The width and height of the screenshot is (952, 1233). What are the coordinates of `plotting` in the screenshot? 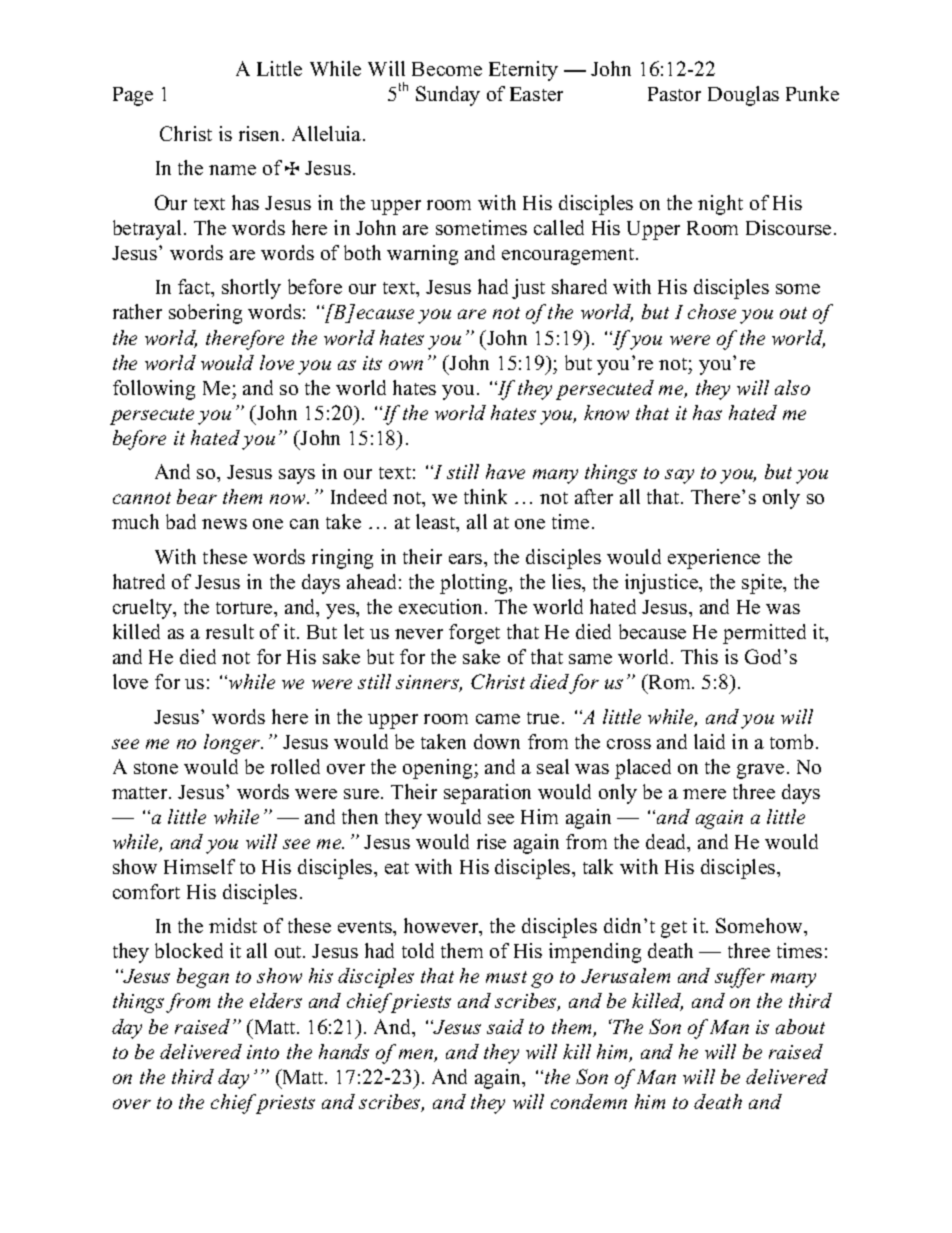 It's located at (475, 584).
